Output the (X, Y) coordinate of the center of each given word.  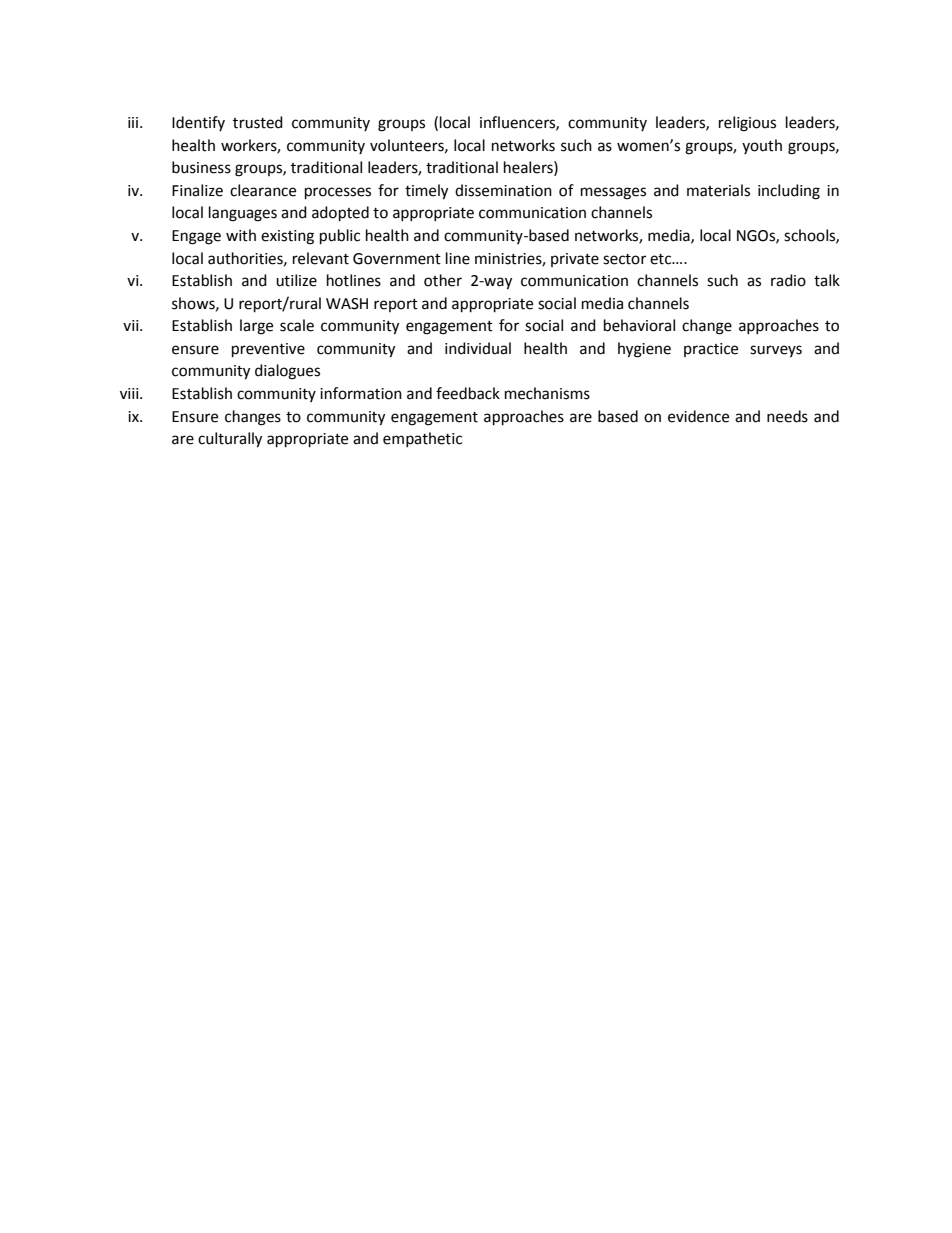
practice (711, 350)
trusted (258, 122)
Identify (198, 123)
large (256, 327)
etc (662, 259)
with (241, 235)
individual (478, 348)
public (340, 237)
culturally (230, 440)
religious (747, 124)
